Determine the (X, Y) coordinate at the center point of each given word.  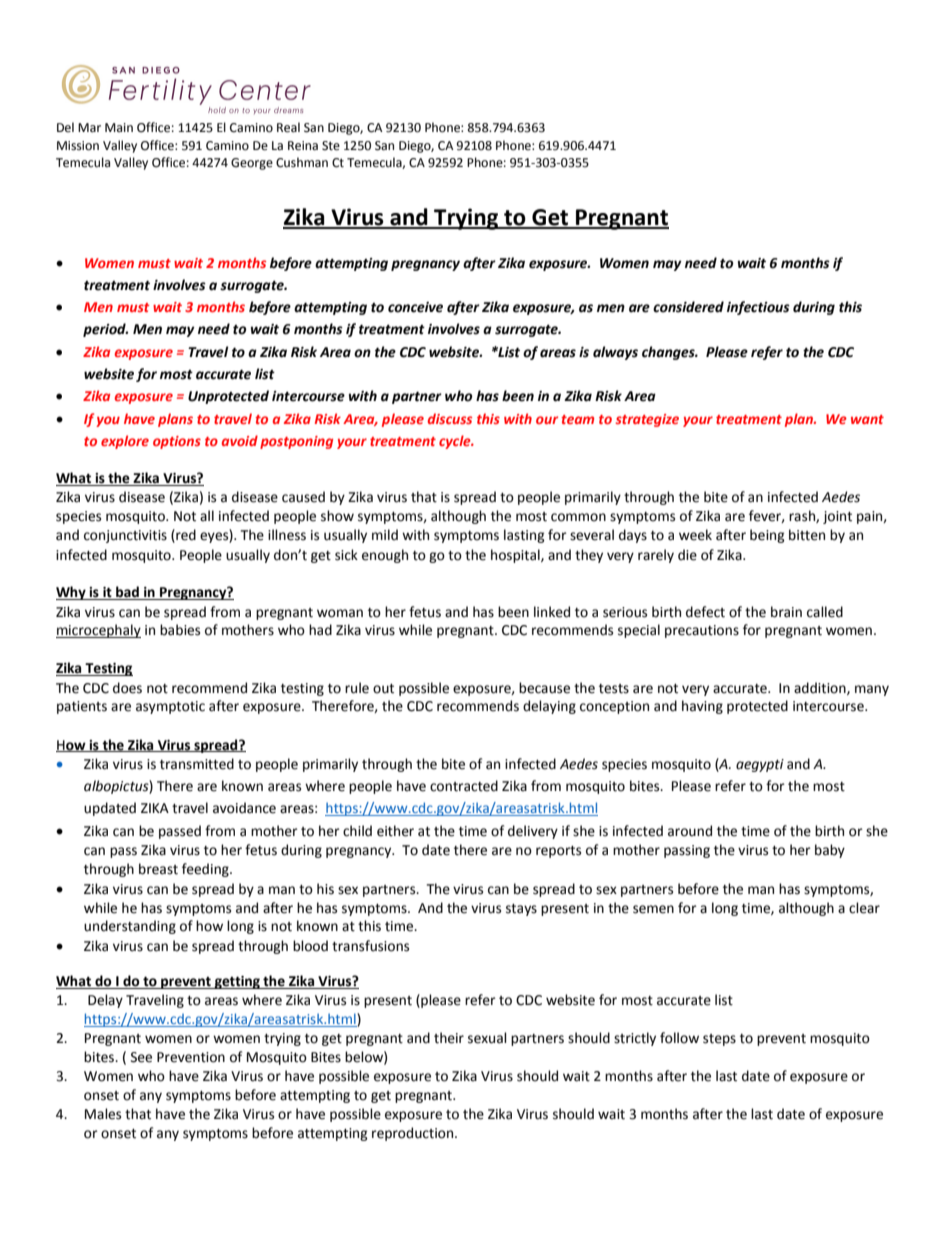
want (867, 419)
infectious (758, 308)
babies (180, 630)
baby (830, 851)
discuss (450, 418)
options (177, 442)
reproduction (414, 1134)
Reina (303, 146)
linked (552, 612)
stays (521, 910)
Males (103, 1114)
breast (158, 869)
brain (786, 612)
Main (119, 127)
